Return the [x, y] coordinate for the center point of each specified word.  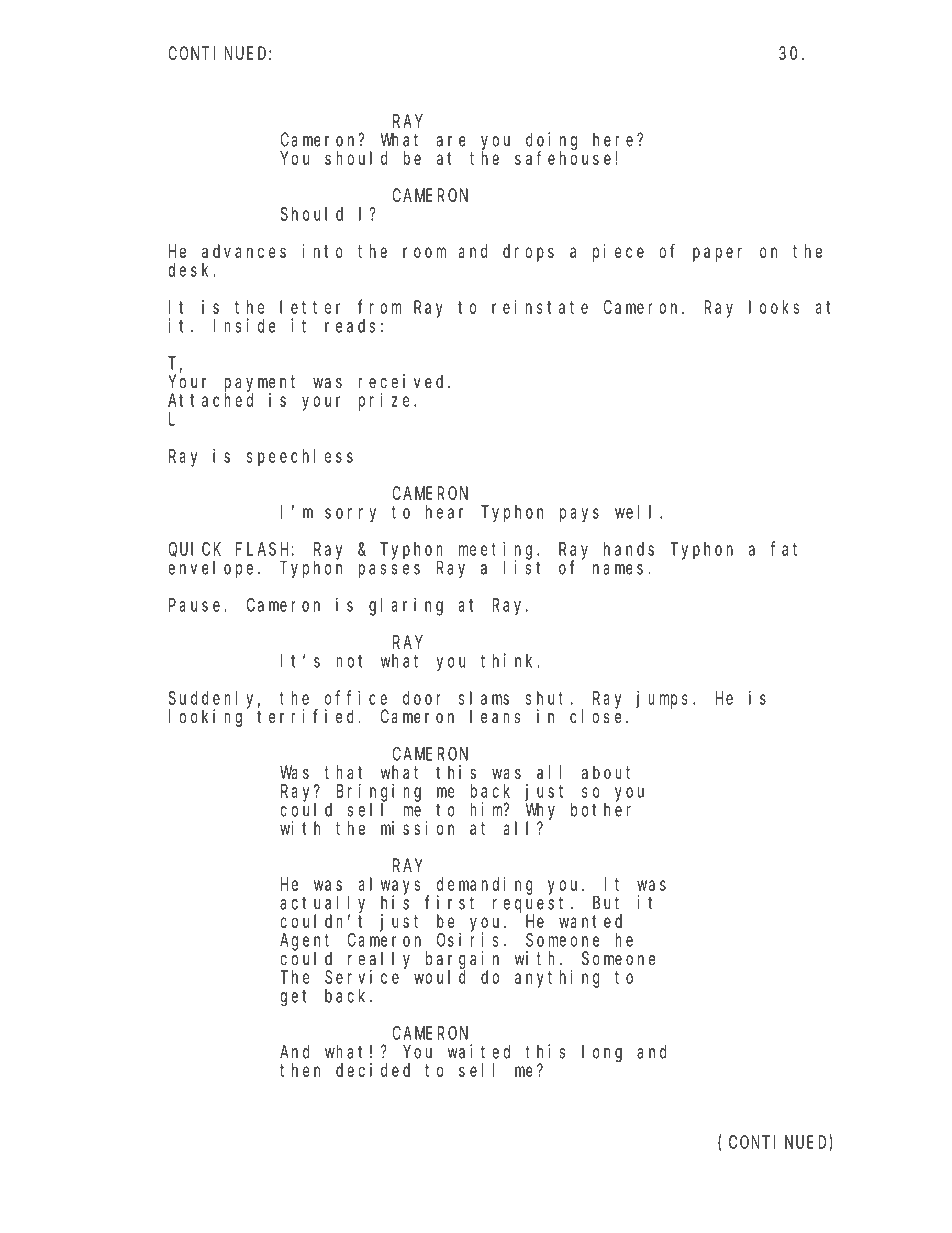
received [403, 381]
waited [479, 1051]
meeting [498, 551]
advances [244, 251]
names [618, 569]
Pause [194, 605]
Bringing [379, 793]
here [615, 140]
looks [774, 307]
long [602, 1053]
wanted [590, 921]
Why [540, 812]
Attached [210, 400]
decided [373, 1070]
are [451, 141]
